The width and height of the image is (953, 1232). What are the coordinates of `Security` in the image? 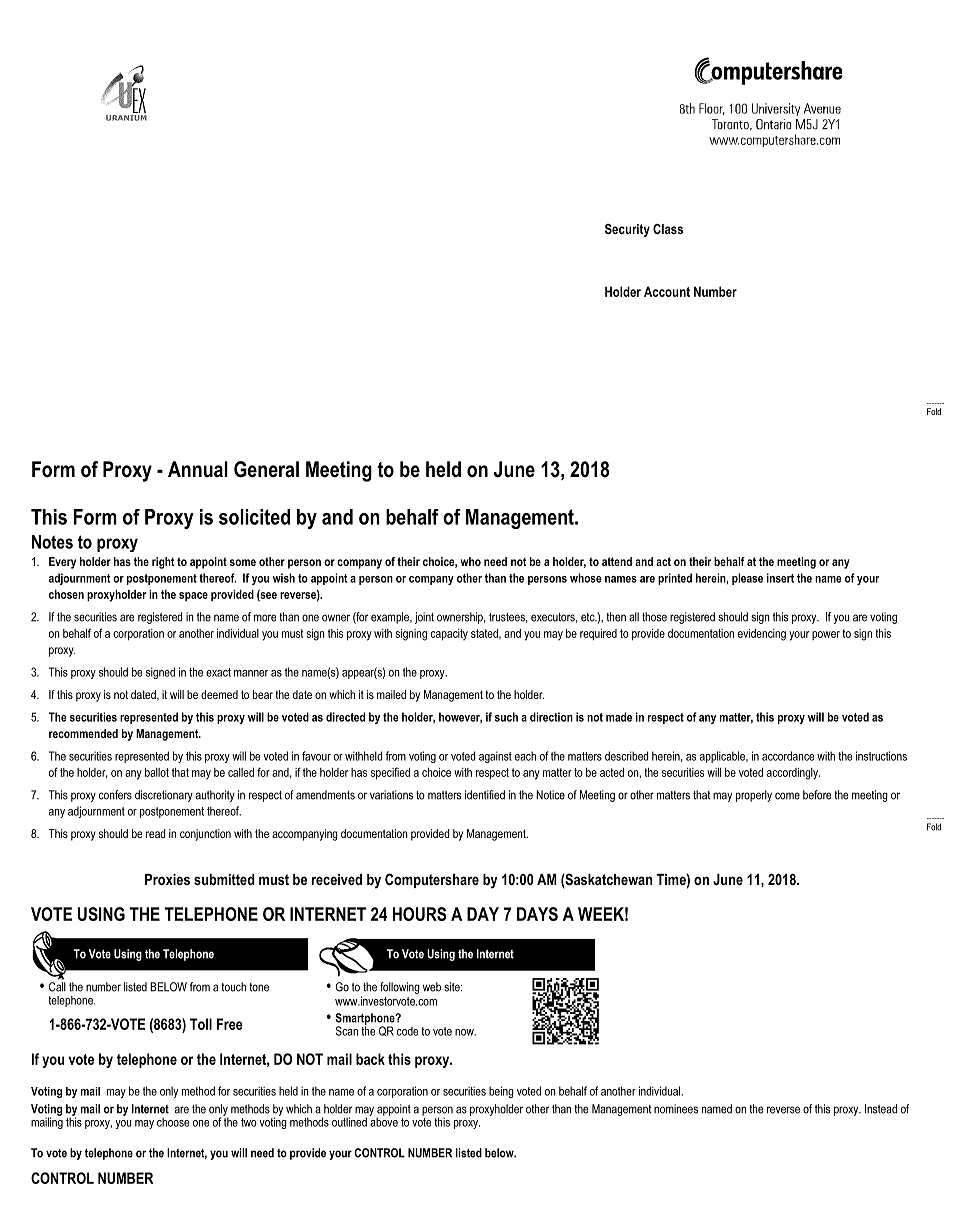 It's located at (627, 230).
